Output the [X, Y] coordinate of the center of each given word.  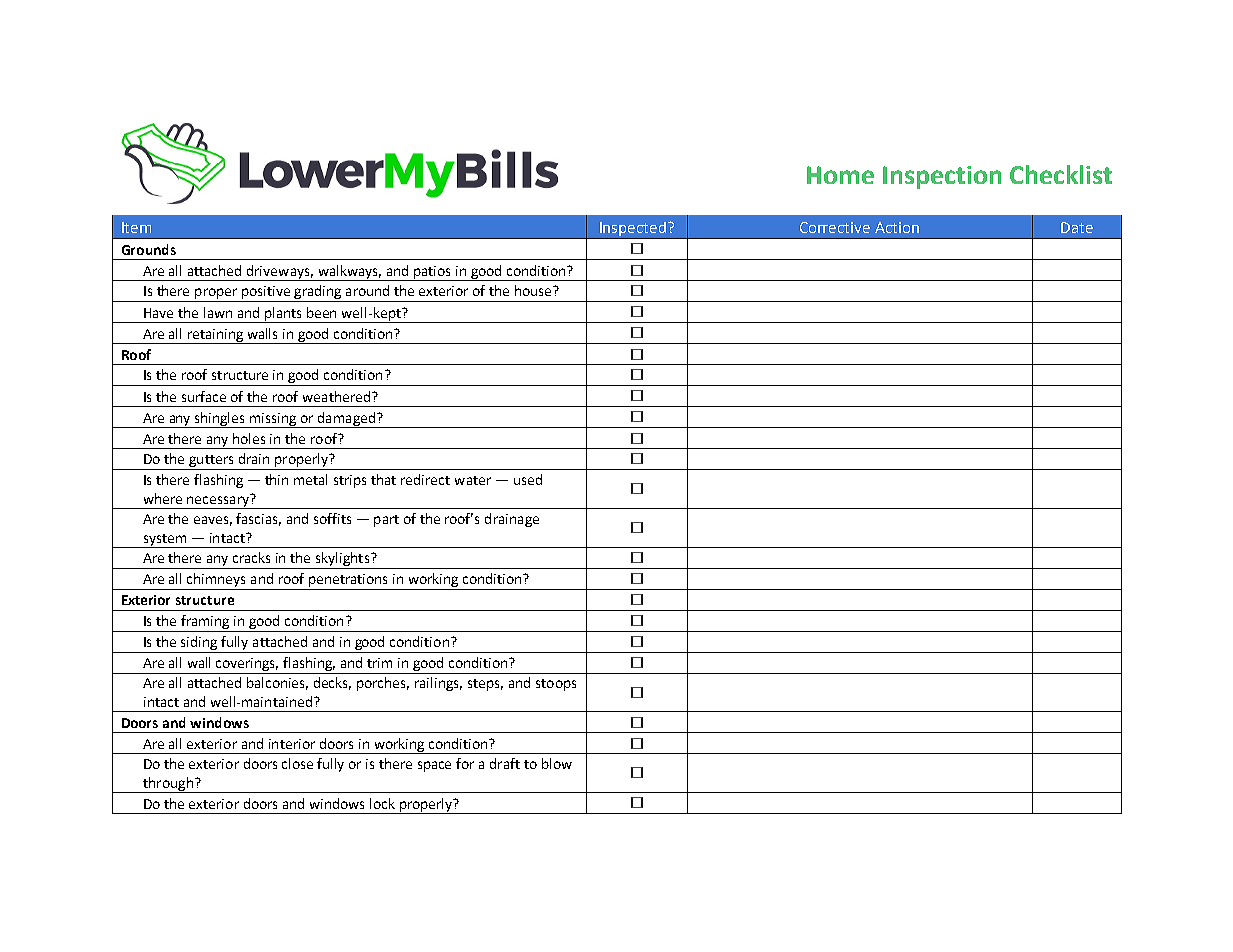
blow [557, 763]
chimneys [217, 581]
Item [136, 227]
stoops [556, 685]
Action [897, 227]
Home [840, 175]
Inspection [942, 177]
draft [505, 763]
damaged [346, 420]
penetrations [348, 582]
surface [204, 396]
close [297, 763]
